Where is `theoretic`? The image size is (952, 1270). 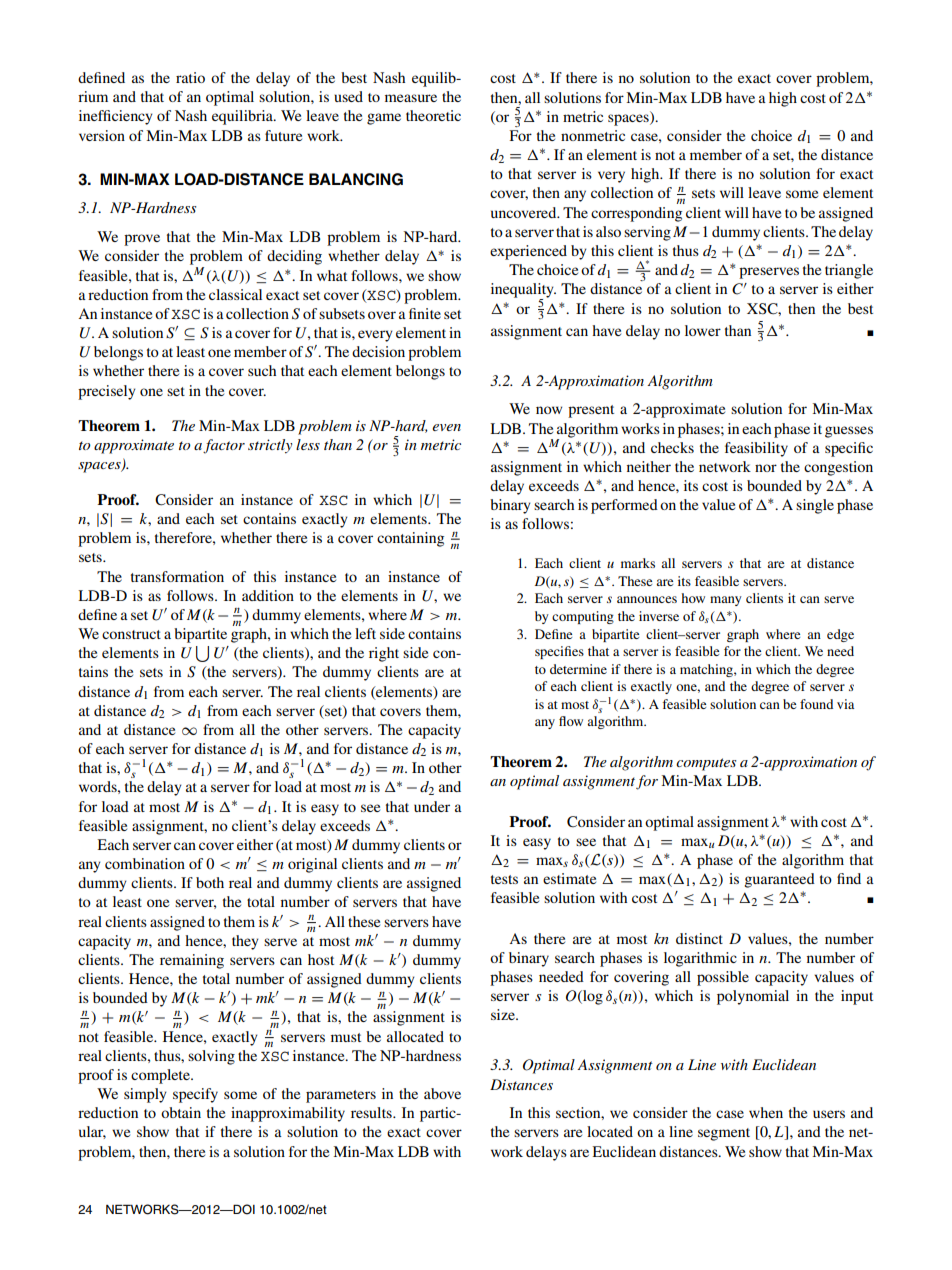 theoretic is located at coordinates (433, 115).
